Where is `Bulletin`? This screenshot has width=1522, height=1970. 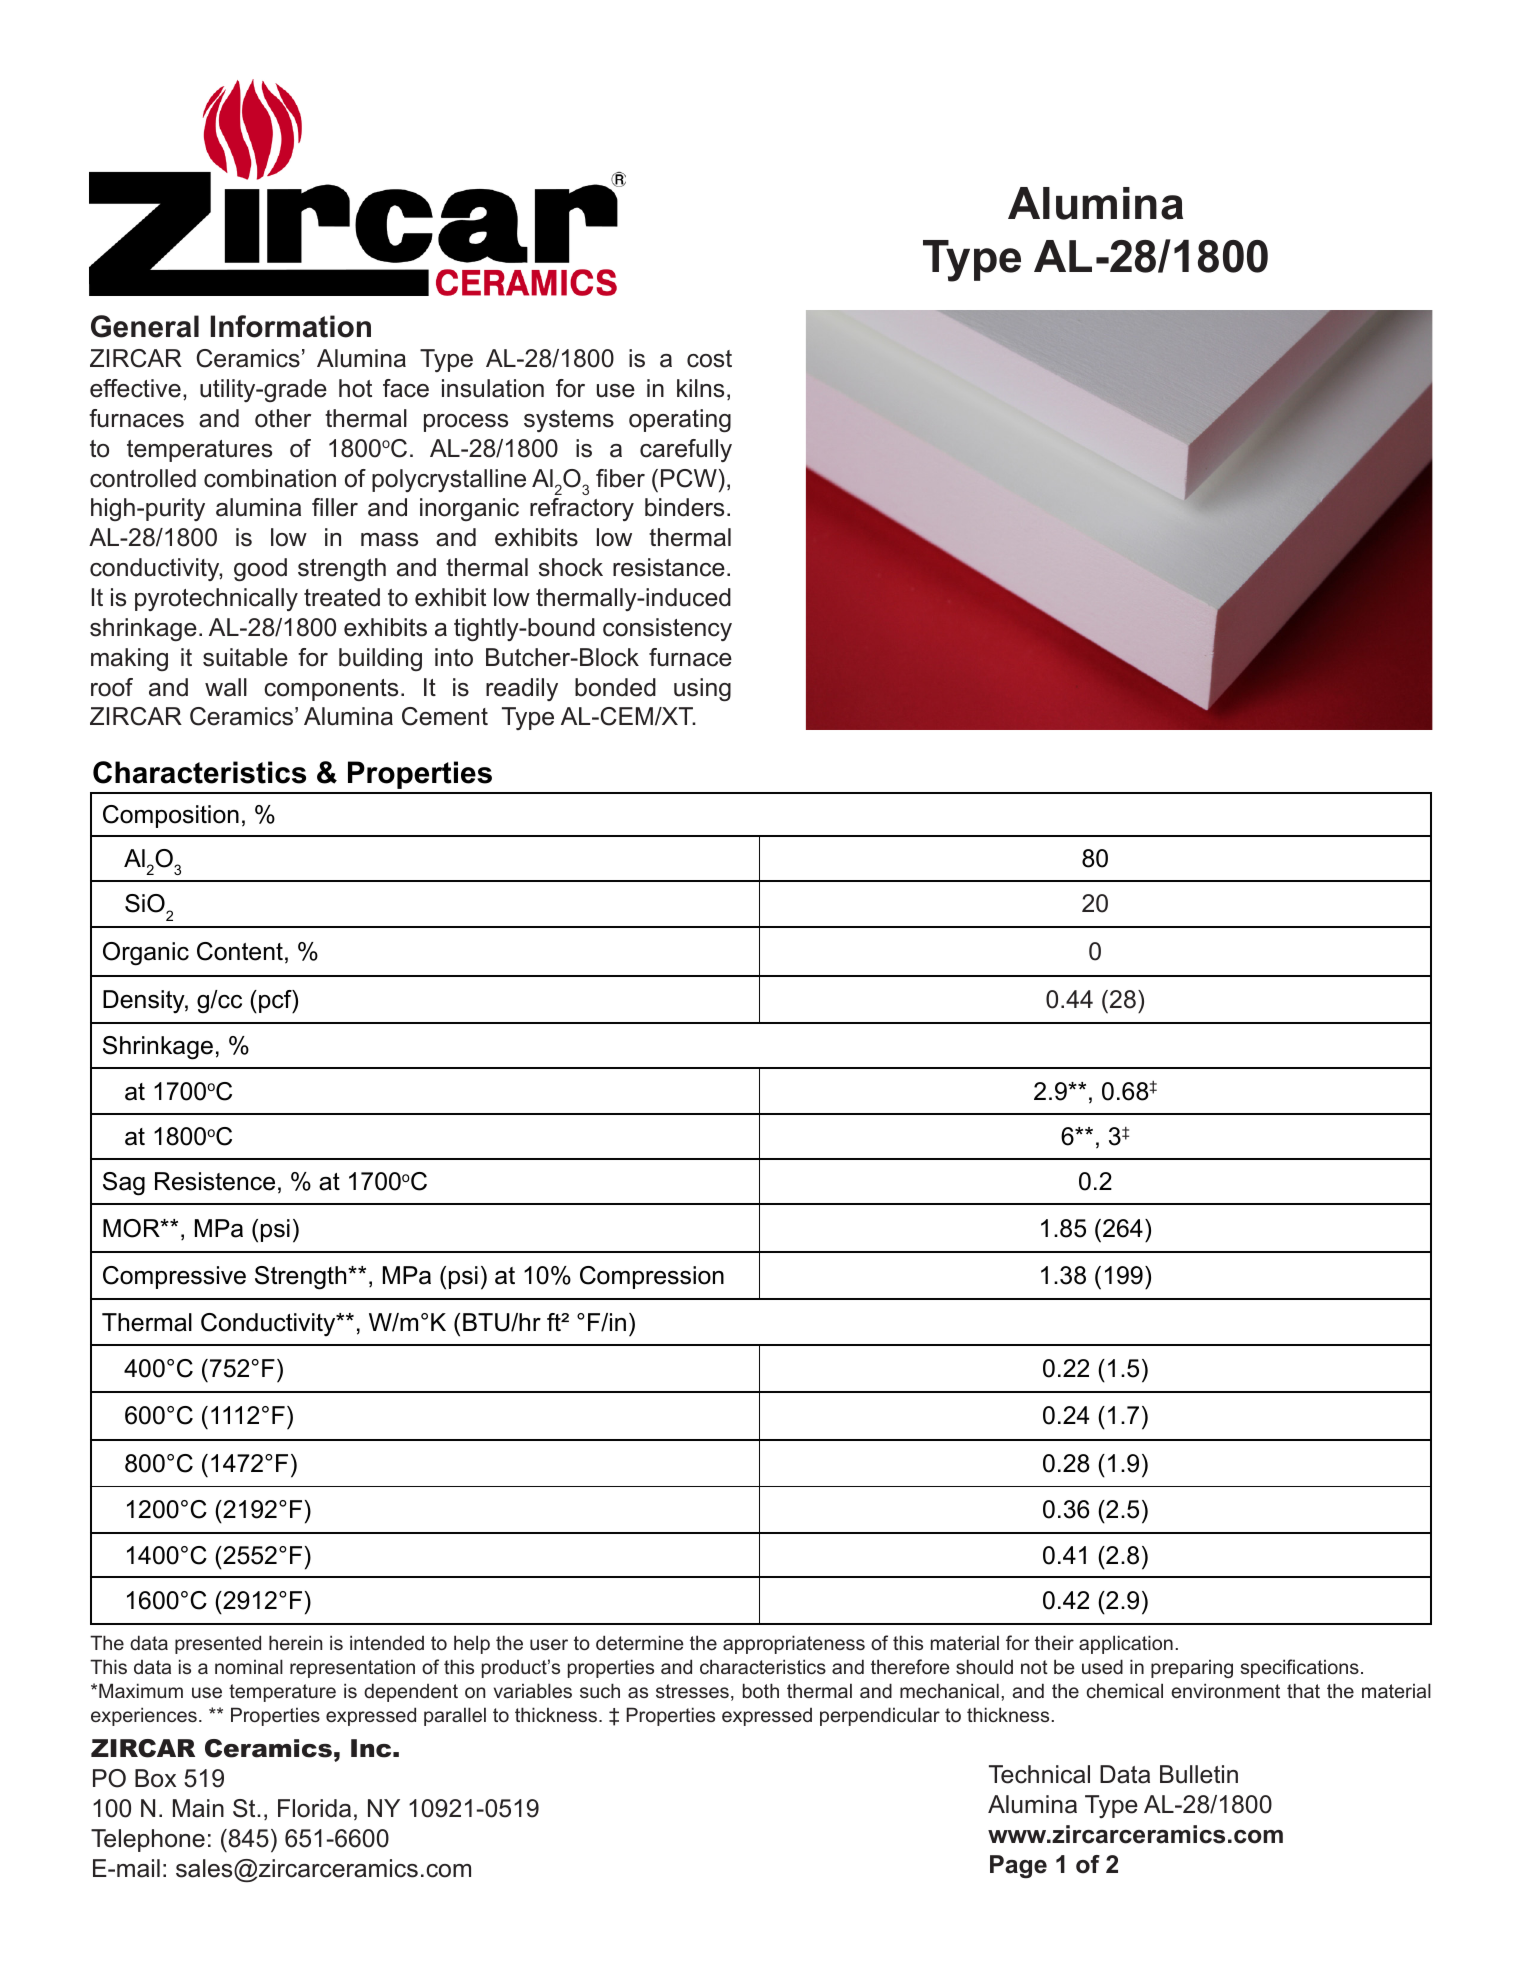 Bulletin is located at coordinates (1199, 1774).
